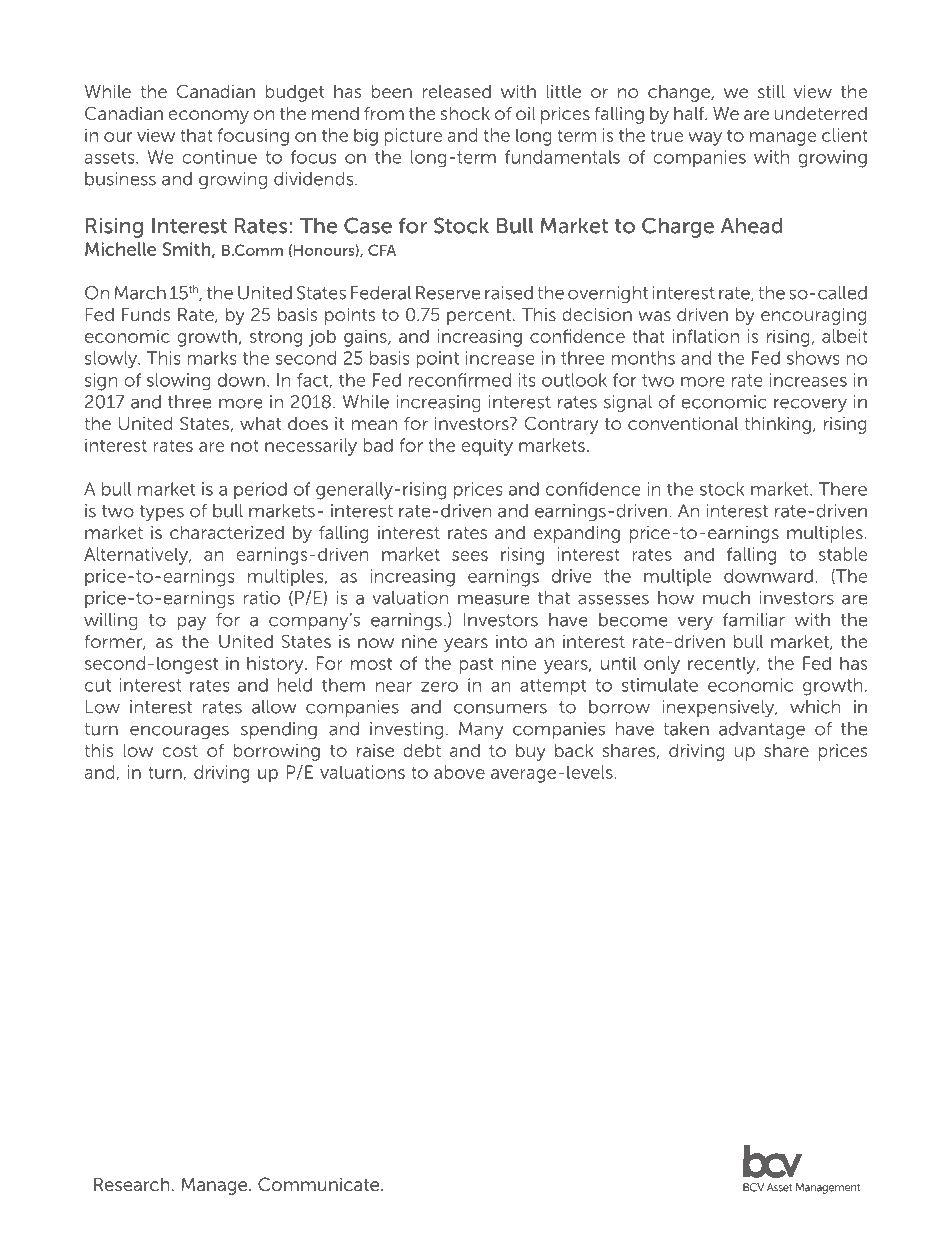  Describe the element at coordinates (771, 91) in the page. I see `still` at that location.
